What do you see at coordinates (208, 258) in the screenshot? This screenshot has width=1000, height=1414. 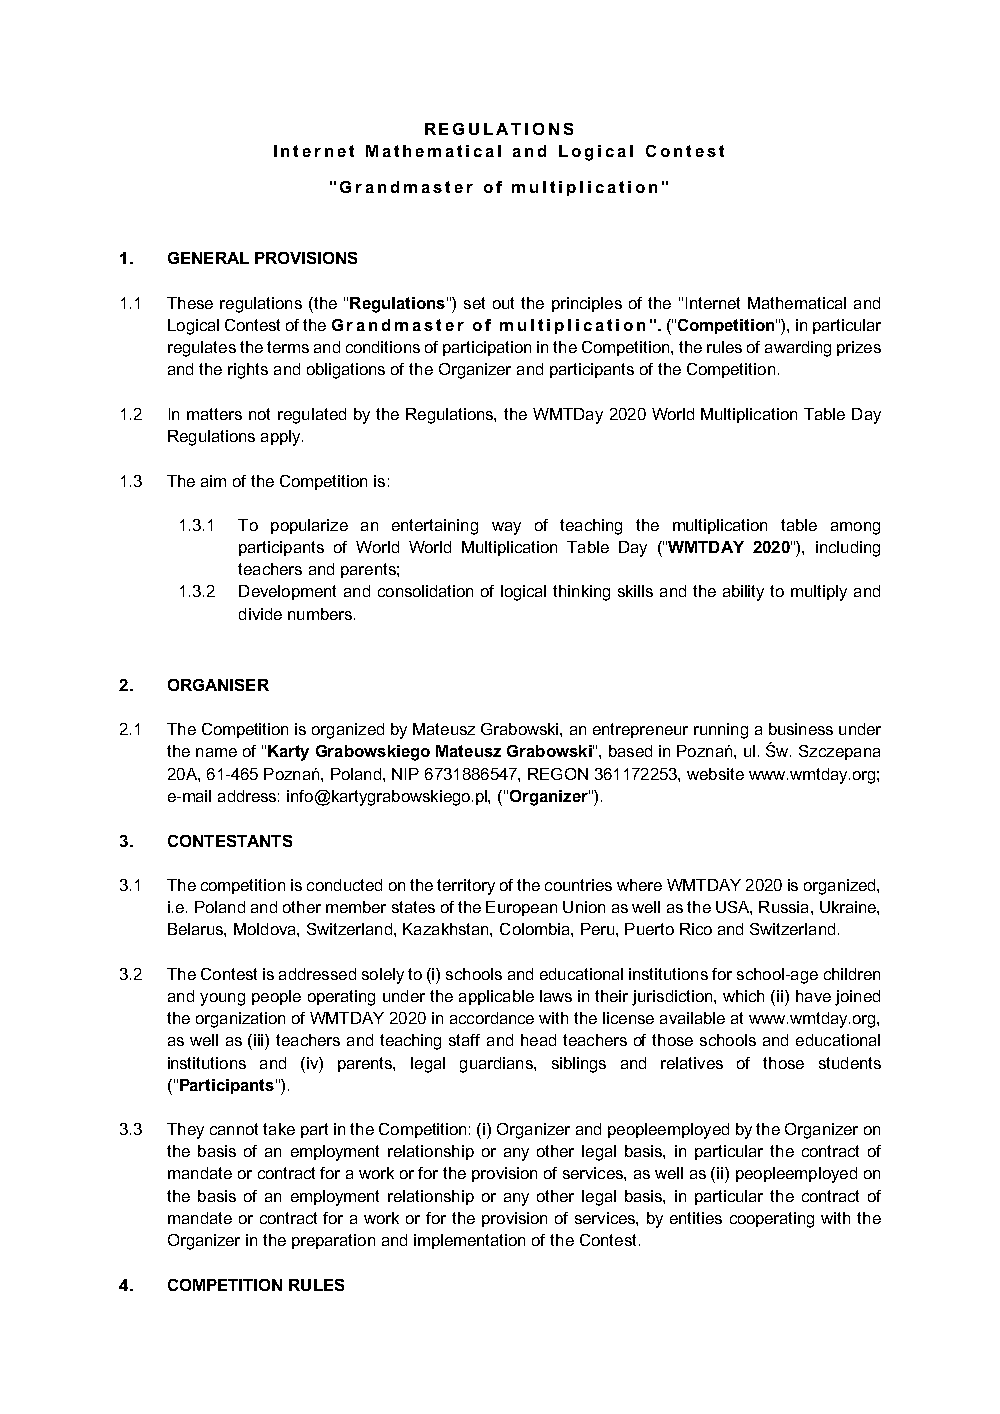 I see `GENERAL` at bounding box center [208, 258].
